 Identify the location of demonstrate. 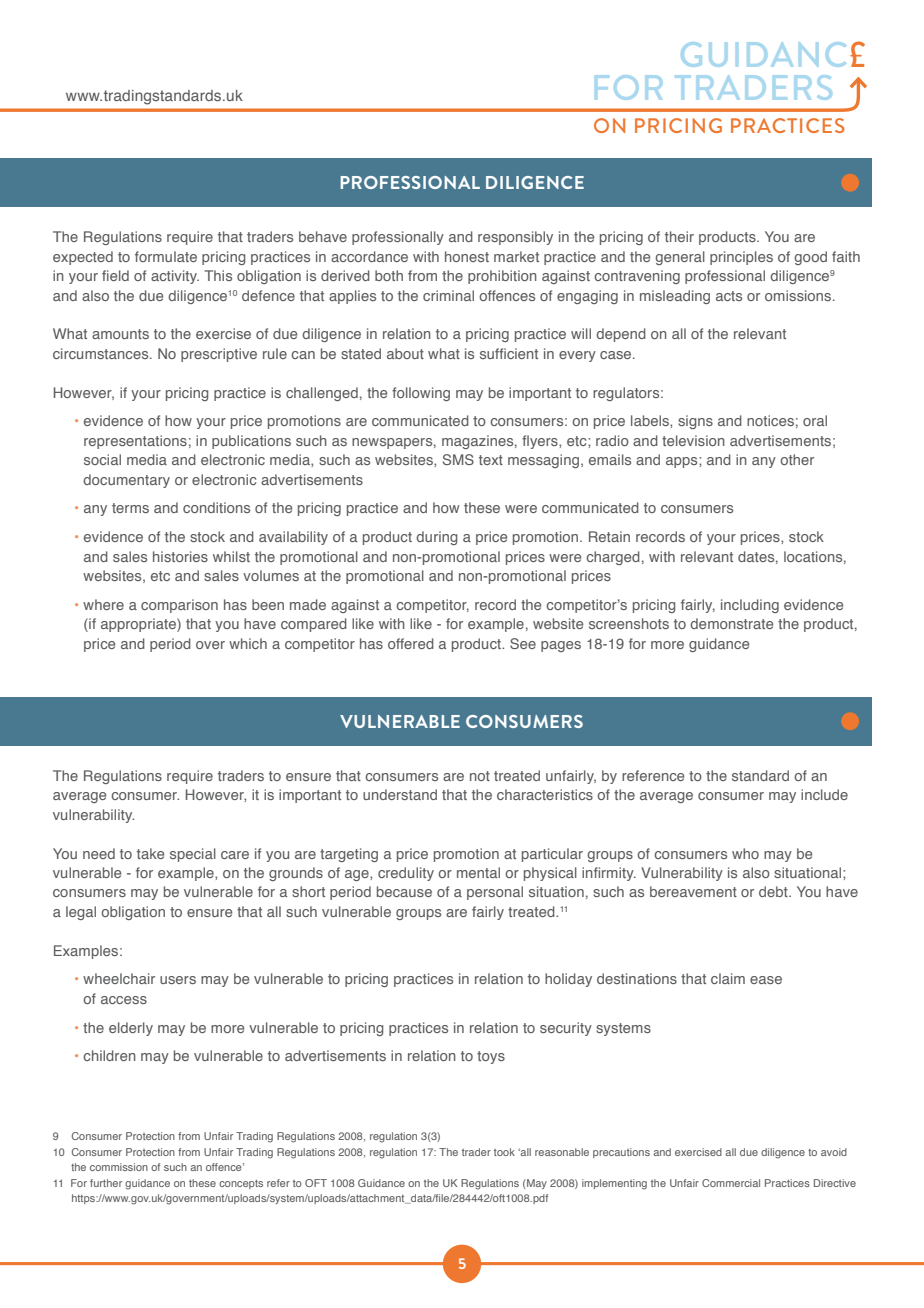
(731, 623).
